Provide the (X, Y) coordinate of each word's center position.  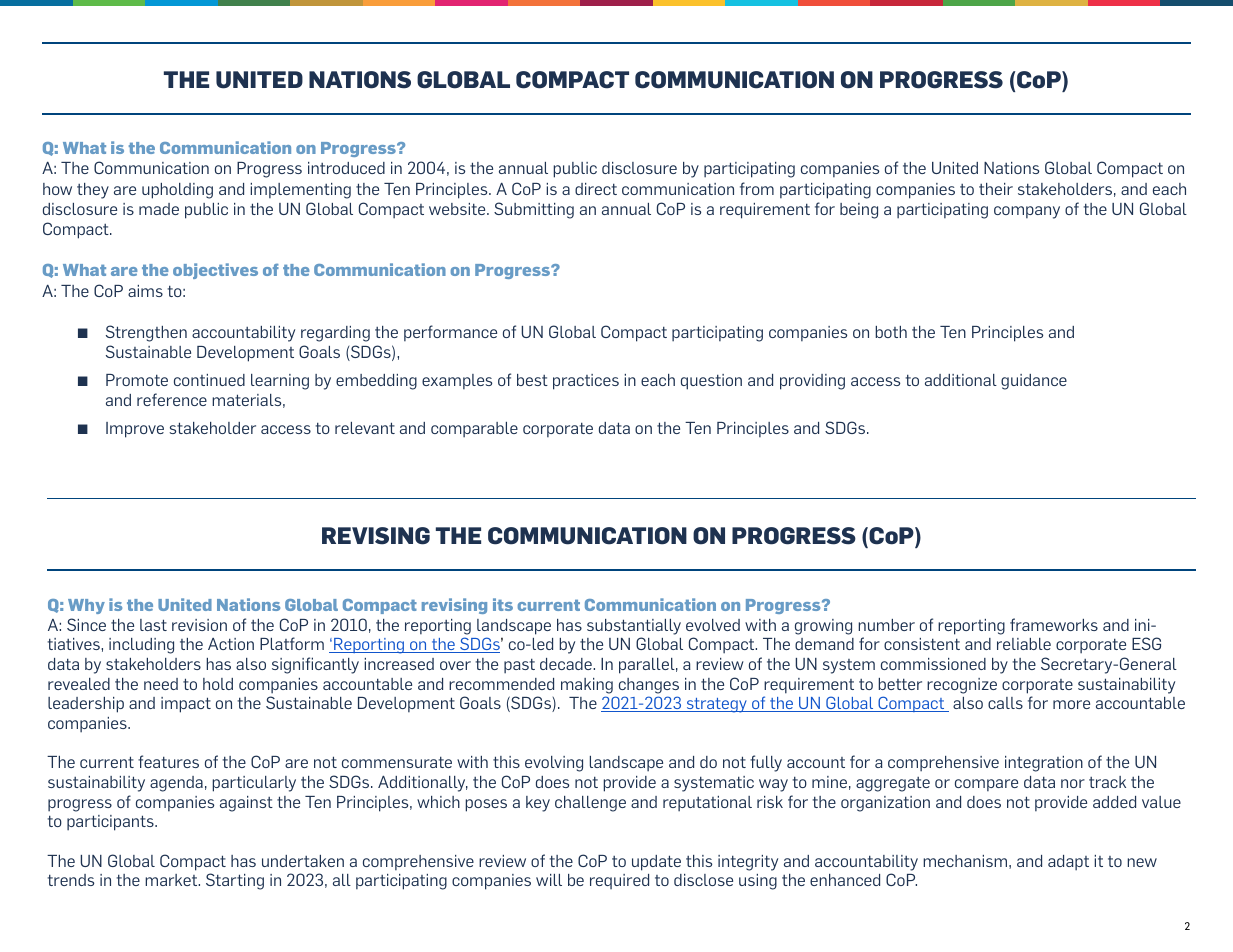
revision (199, 625)
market (172, 880)
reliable (1024, 644)
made (159, 209)
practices (586, 382)
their (996, 189)
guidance (1034, 382)
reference (172, 399)
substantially (634, 627)
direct (596, 189)
